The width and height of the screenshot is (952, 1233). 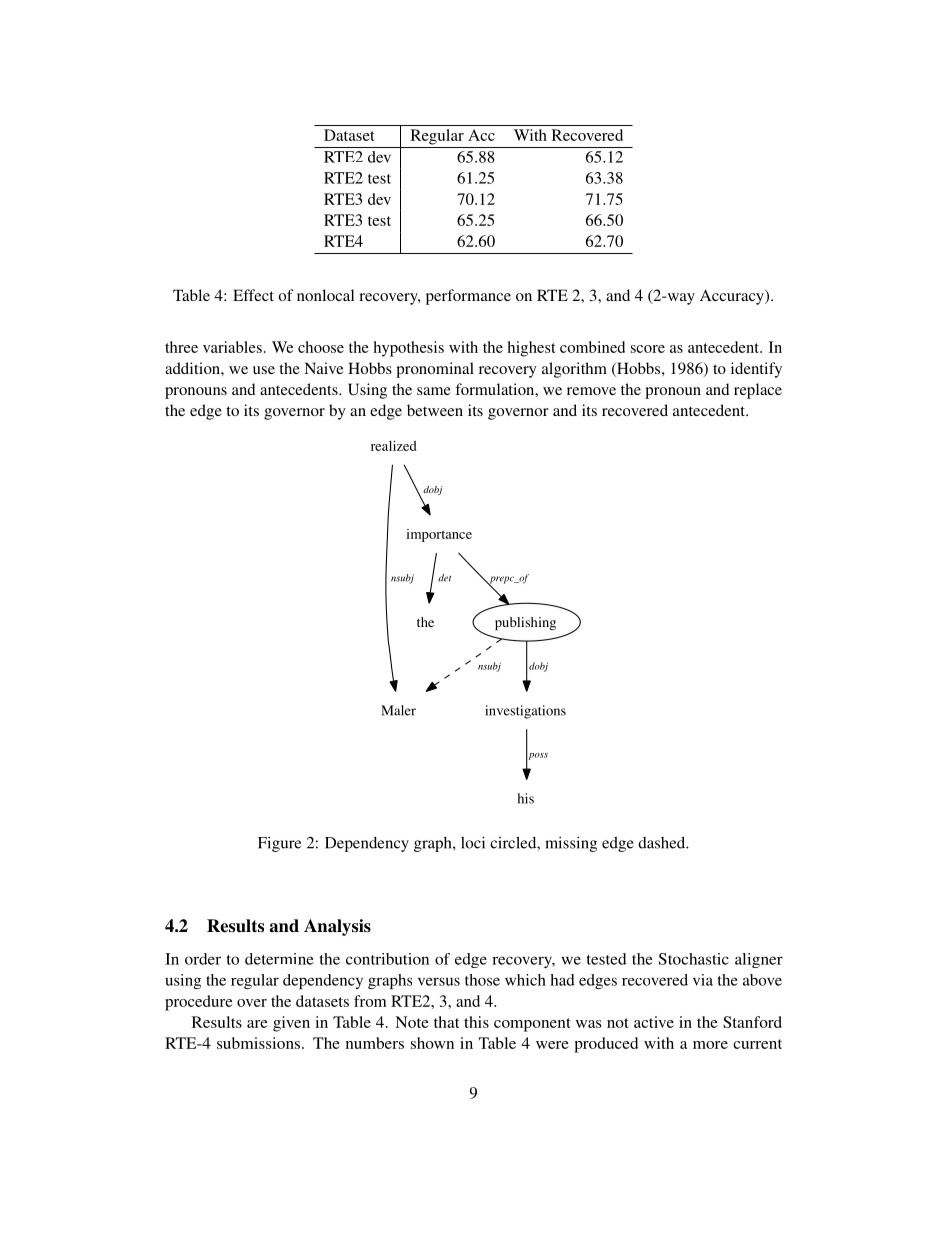 I want to click on loci, so click(x=473, y=842).
